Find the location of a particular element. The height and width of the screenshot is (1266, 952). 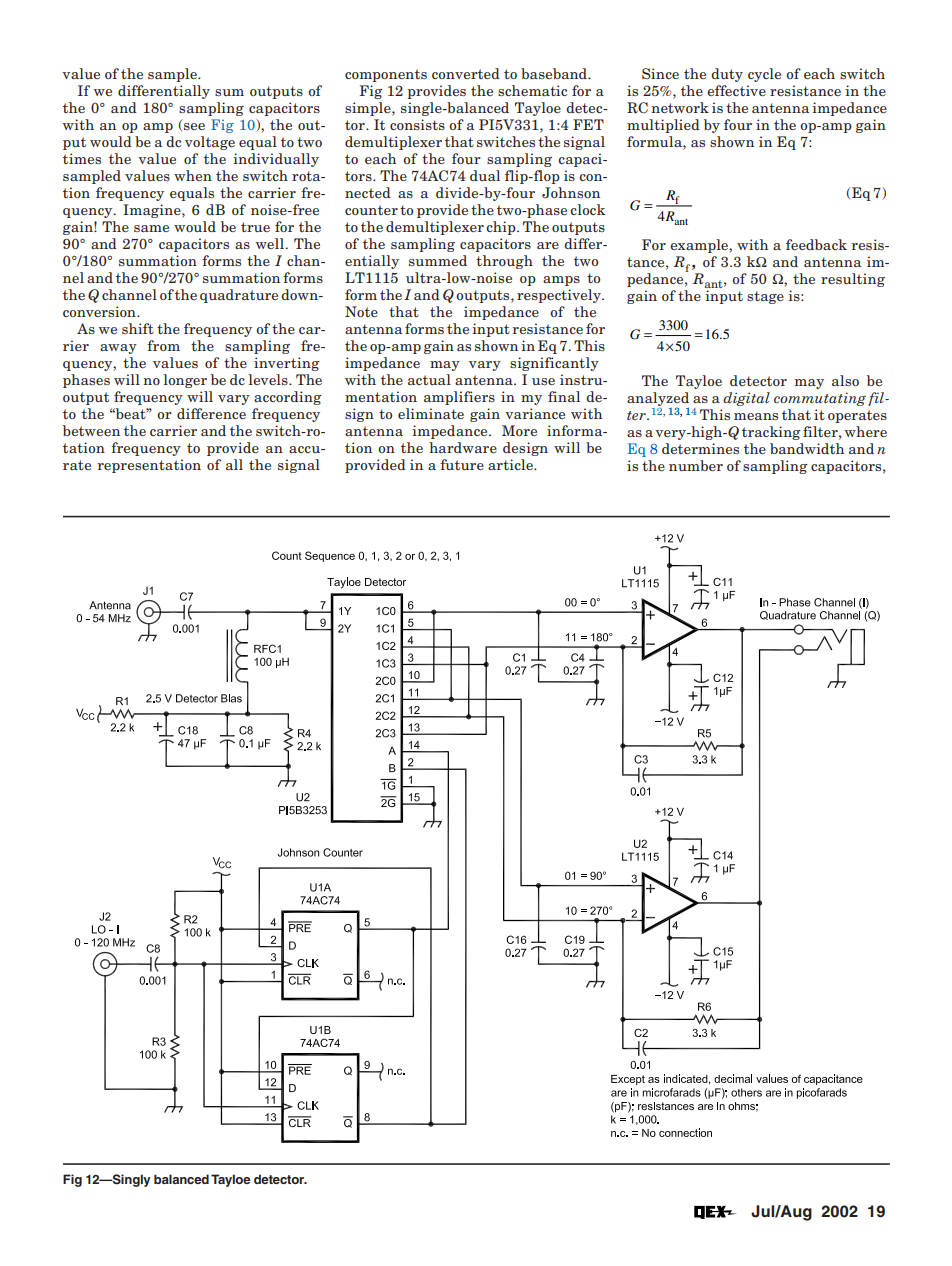

hardware is located at coordinates (463, 447).
